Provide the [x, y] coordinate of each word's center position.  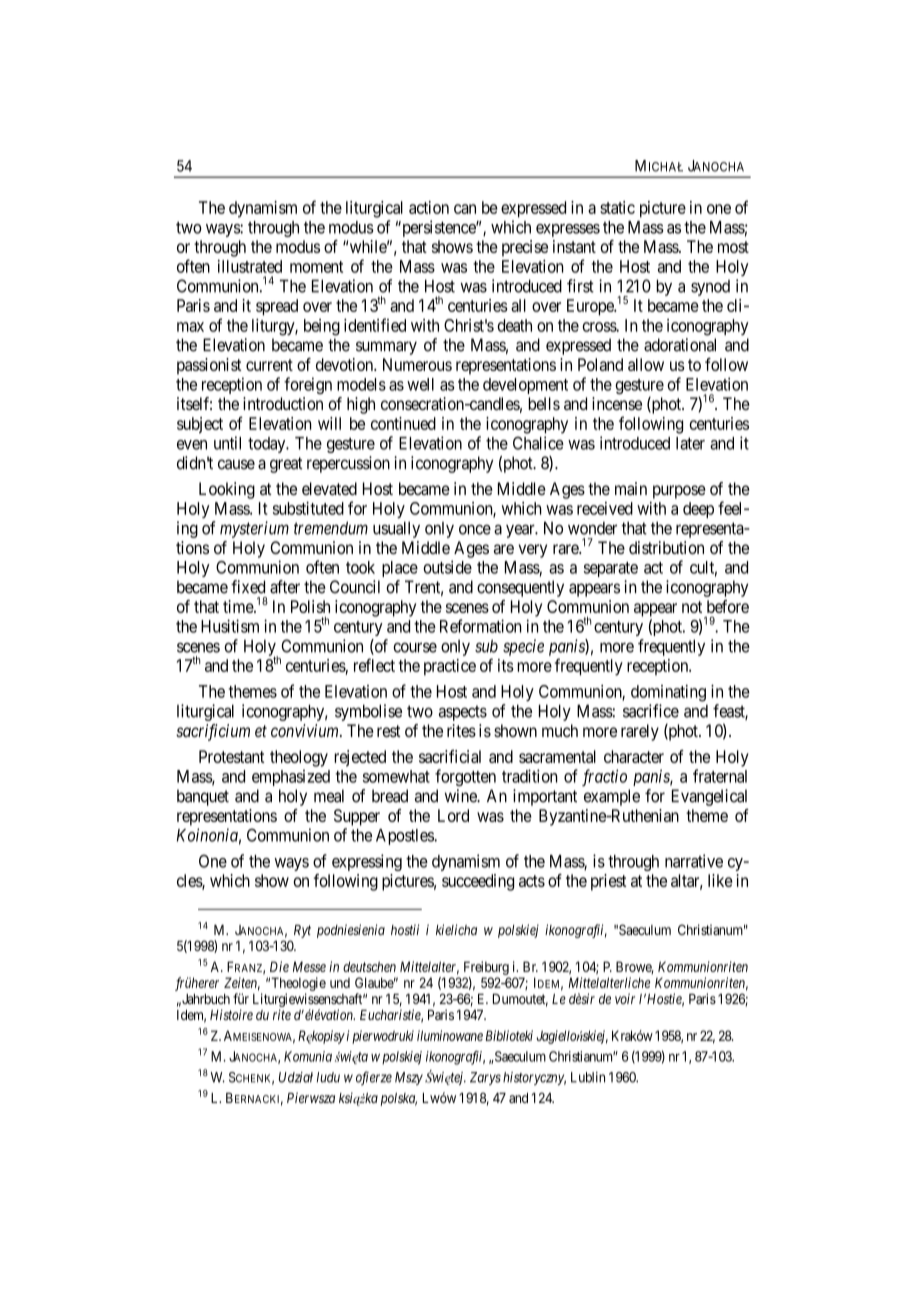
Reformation [481, 626]
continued [403, 423]
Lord [453, 815]
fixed [248, 587]
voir [625, 998]
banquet [203, 797]
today [268, 445]
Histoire [231, 1014]
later [690, 443]
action [429, 207]
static [617, 207]
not [692, 607]
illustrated [250, 266]
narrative [694, 861]
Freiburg [486, 968]
